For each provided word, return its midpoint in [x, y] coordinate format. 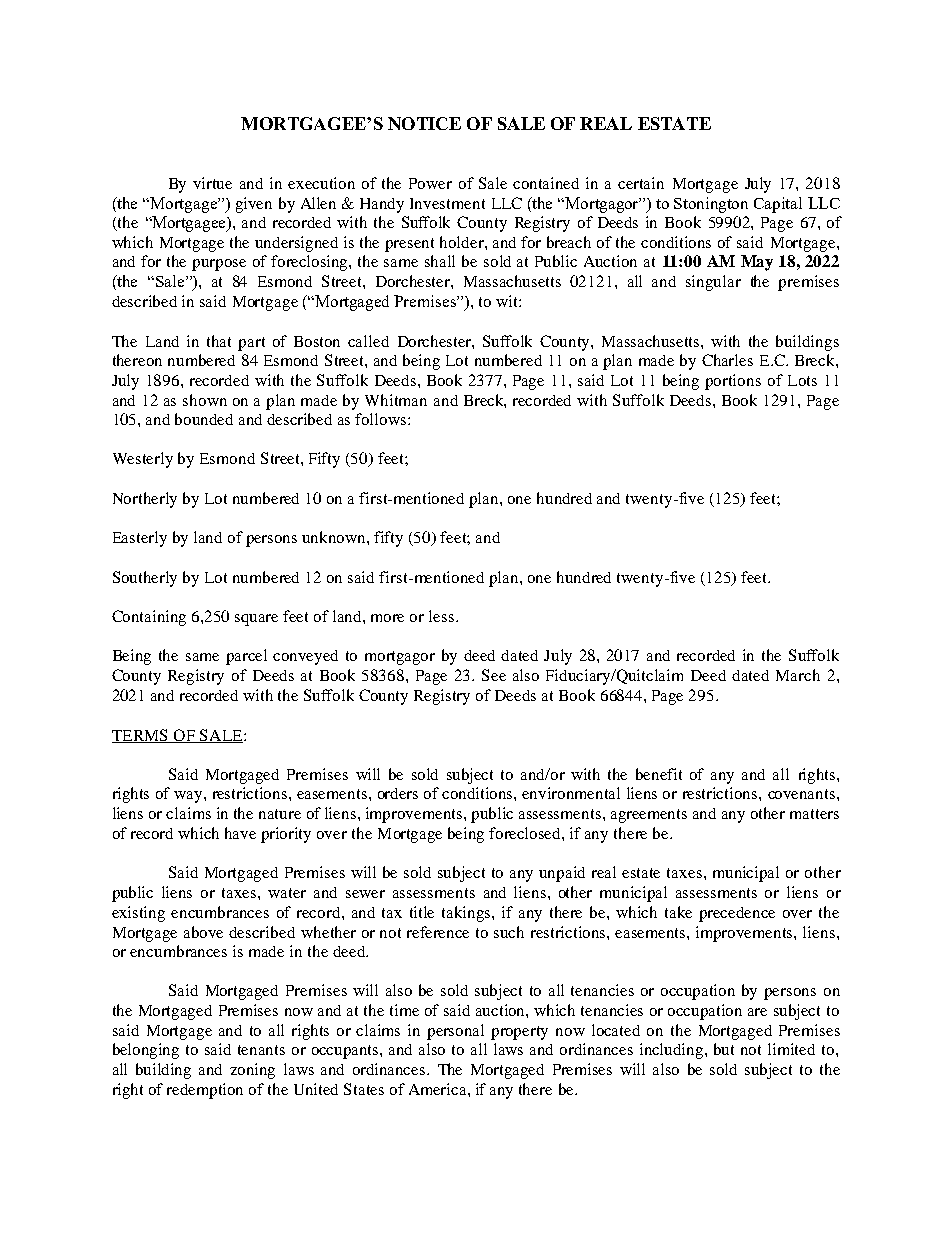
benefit [659, 774]
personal [455, 1032]
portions [733, 382]
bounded [204, 419]
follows [382, 419]
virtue [212, 183]
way [189, 797]
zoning [252, 1071]
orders [398, 793]
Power [430, 183]
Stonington [711, 205]
